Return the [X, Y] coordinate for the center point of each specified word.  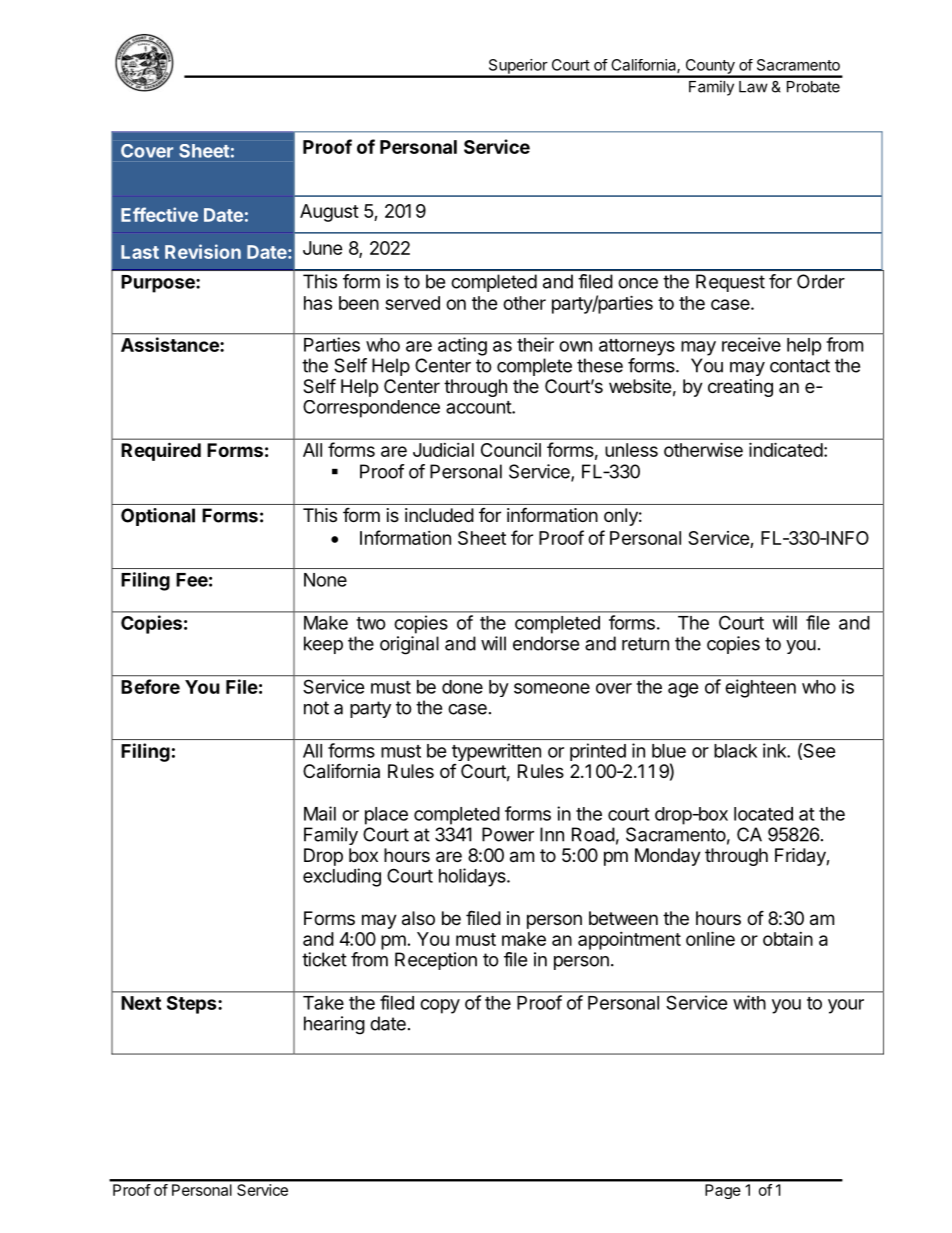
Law [753, 87]
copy [440, 1006]
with [749, 1002]
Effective [159, 214]
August [329, 213]
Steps [193, 1005]
